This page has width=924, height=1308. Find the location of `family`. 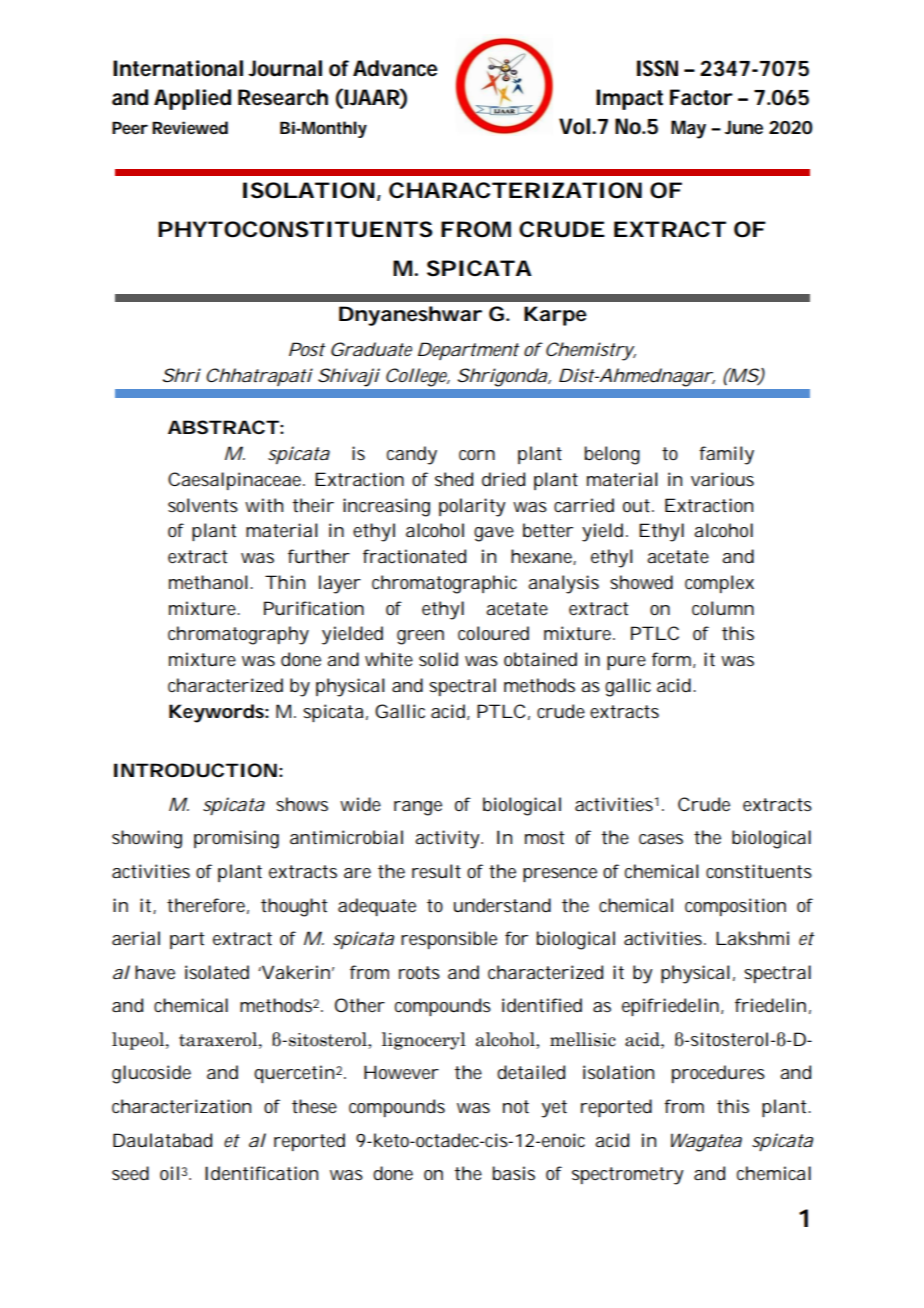

family is located at coordinates (726, 455).
